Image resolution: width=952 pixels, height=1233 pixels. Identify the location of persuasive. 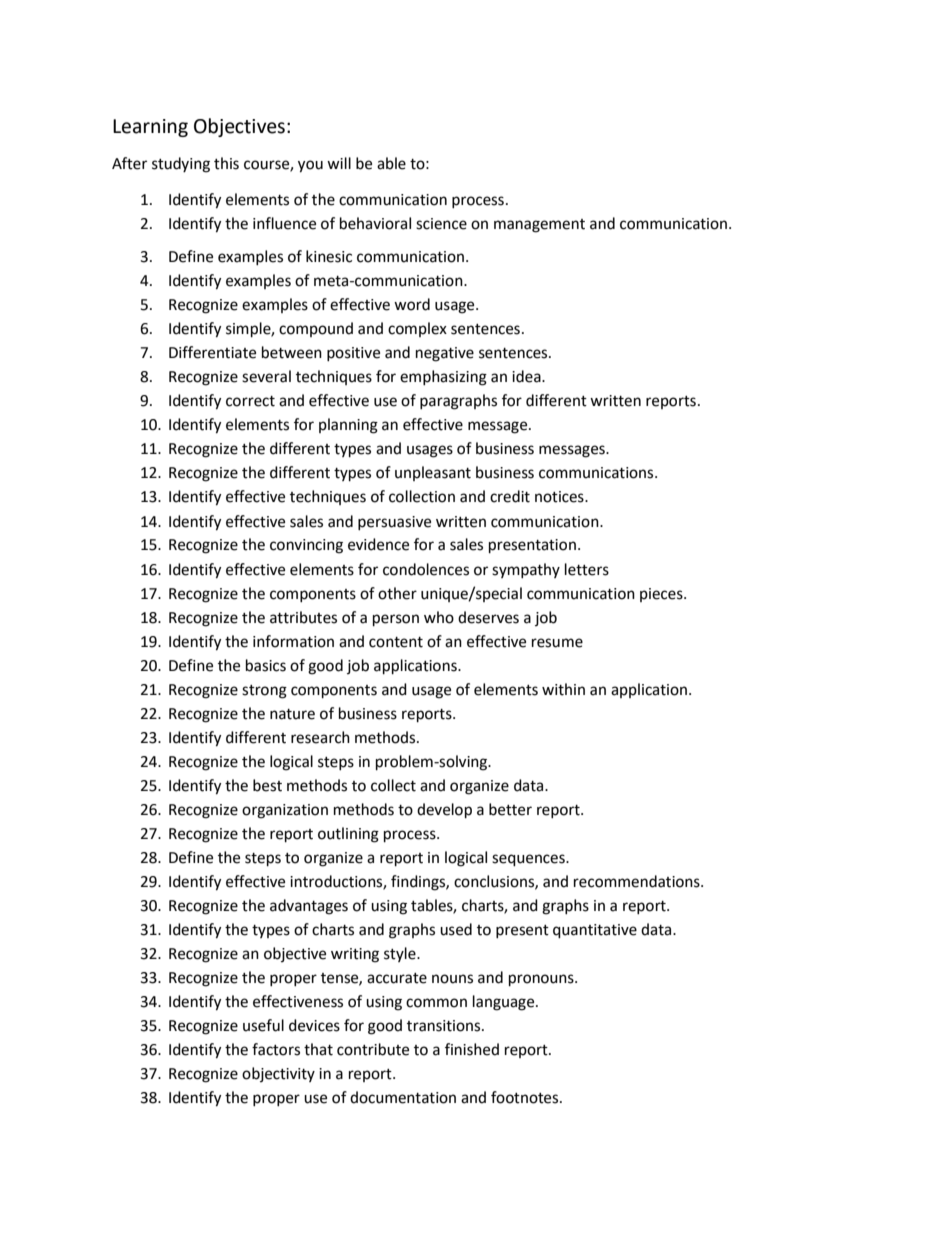
(394, 523).
